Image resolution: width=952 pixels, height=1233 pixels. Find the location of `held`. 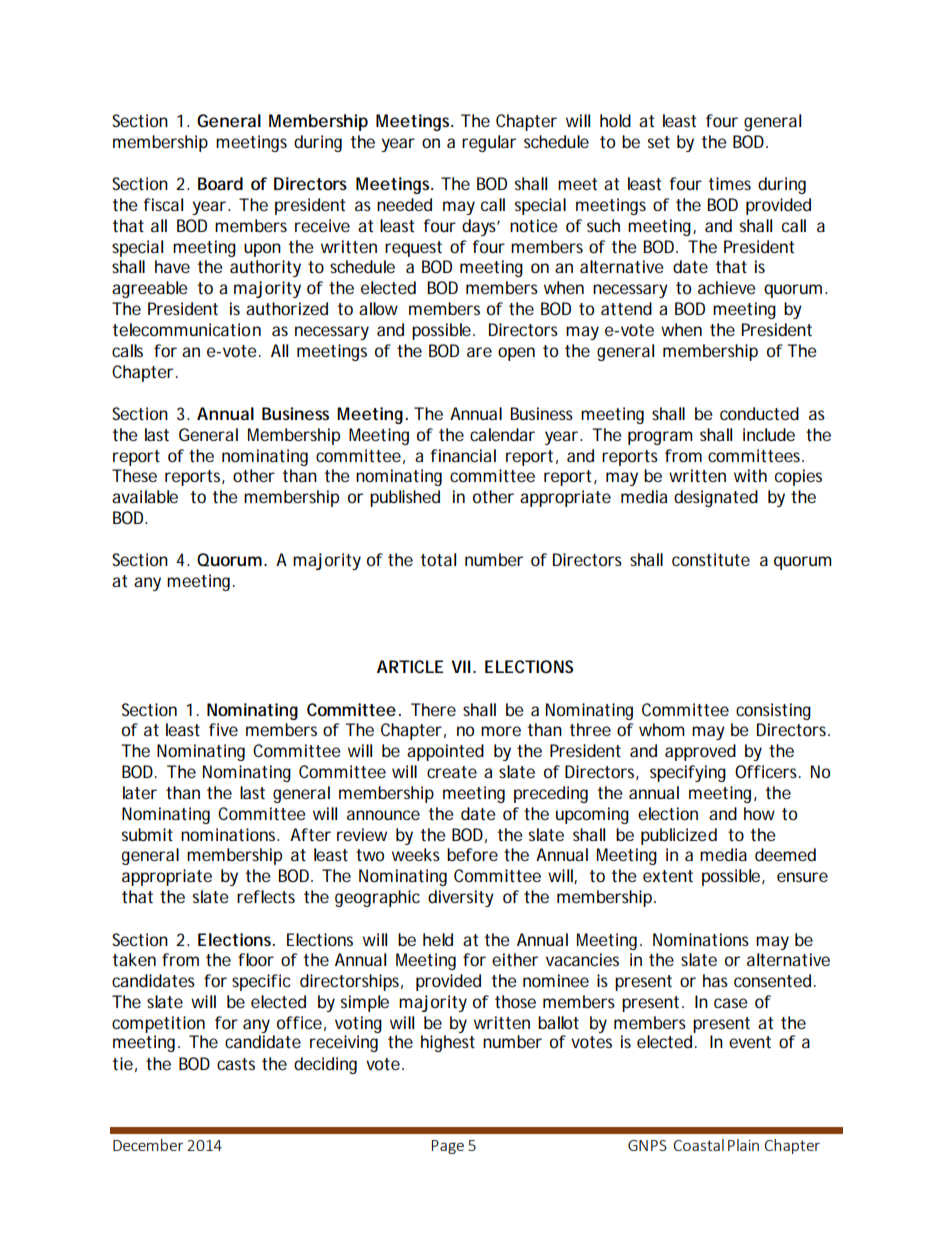

held is located at coordinates (438, 939).
